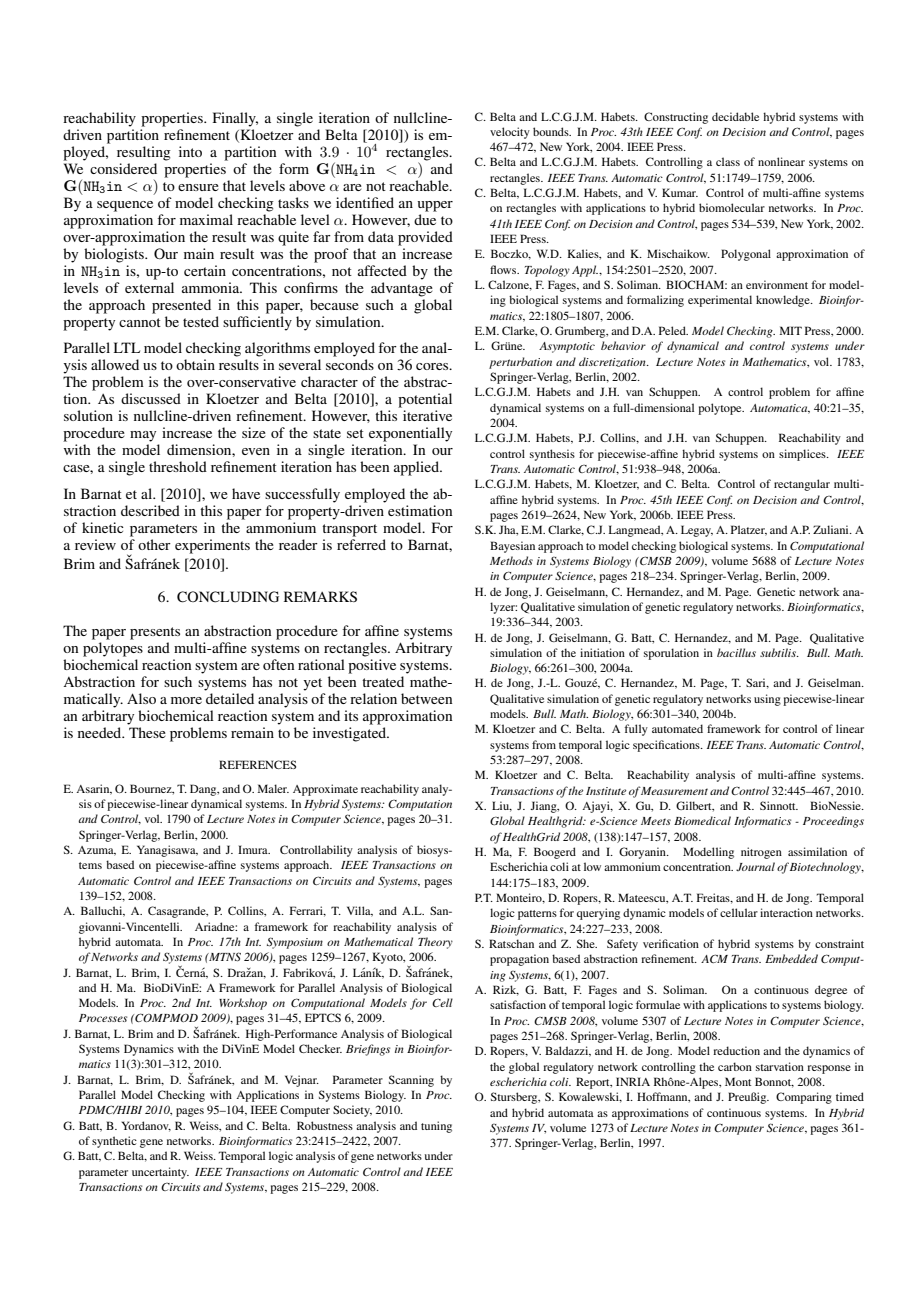  What do you see at coordinates (791, 330) in the image?
I see `MIT` at bounding box center [791, 330].
